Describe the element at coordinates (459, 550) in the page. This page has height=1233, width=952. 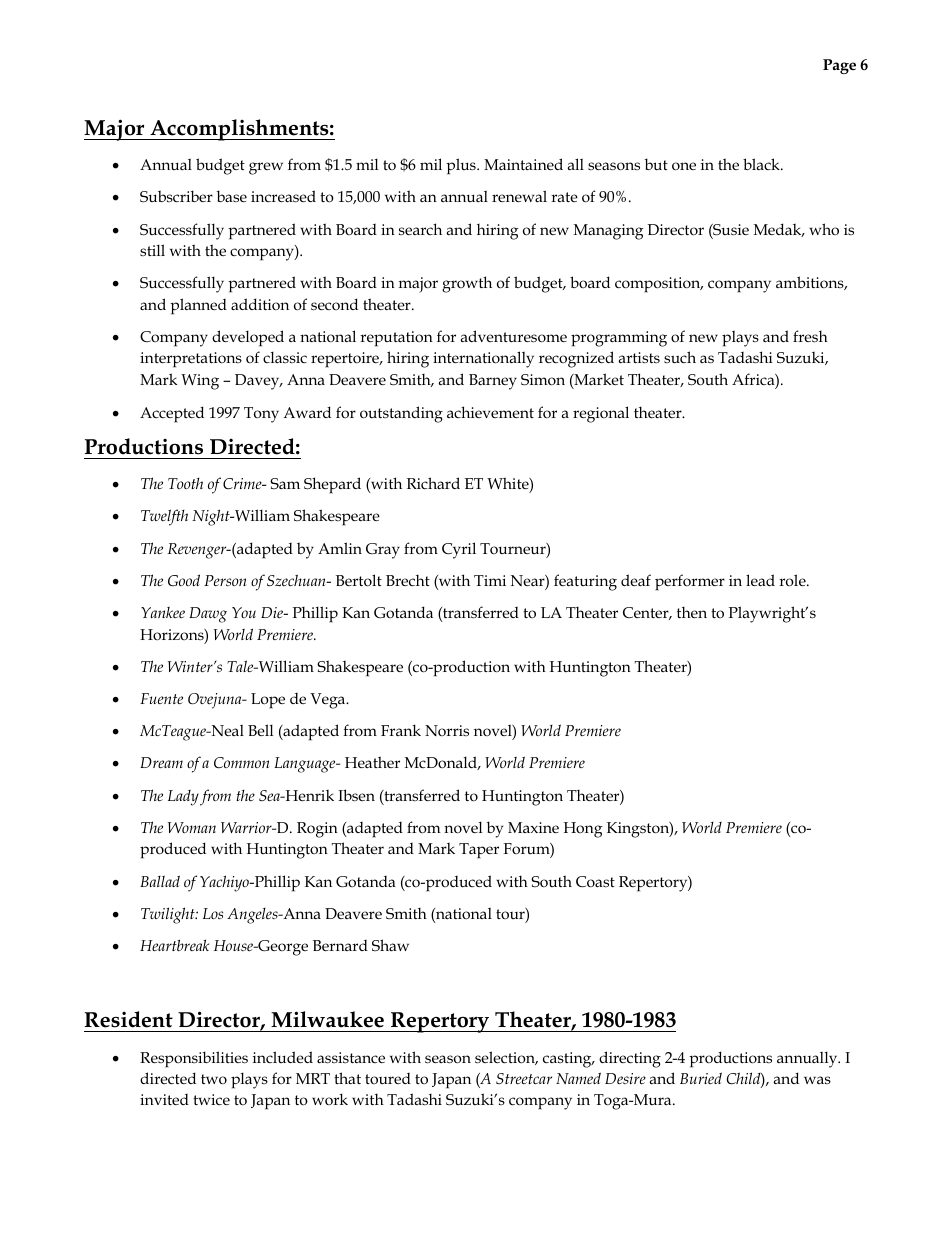
I see `Cyril` at that location.
